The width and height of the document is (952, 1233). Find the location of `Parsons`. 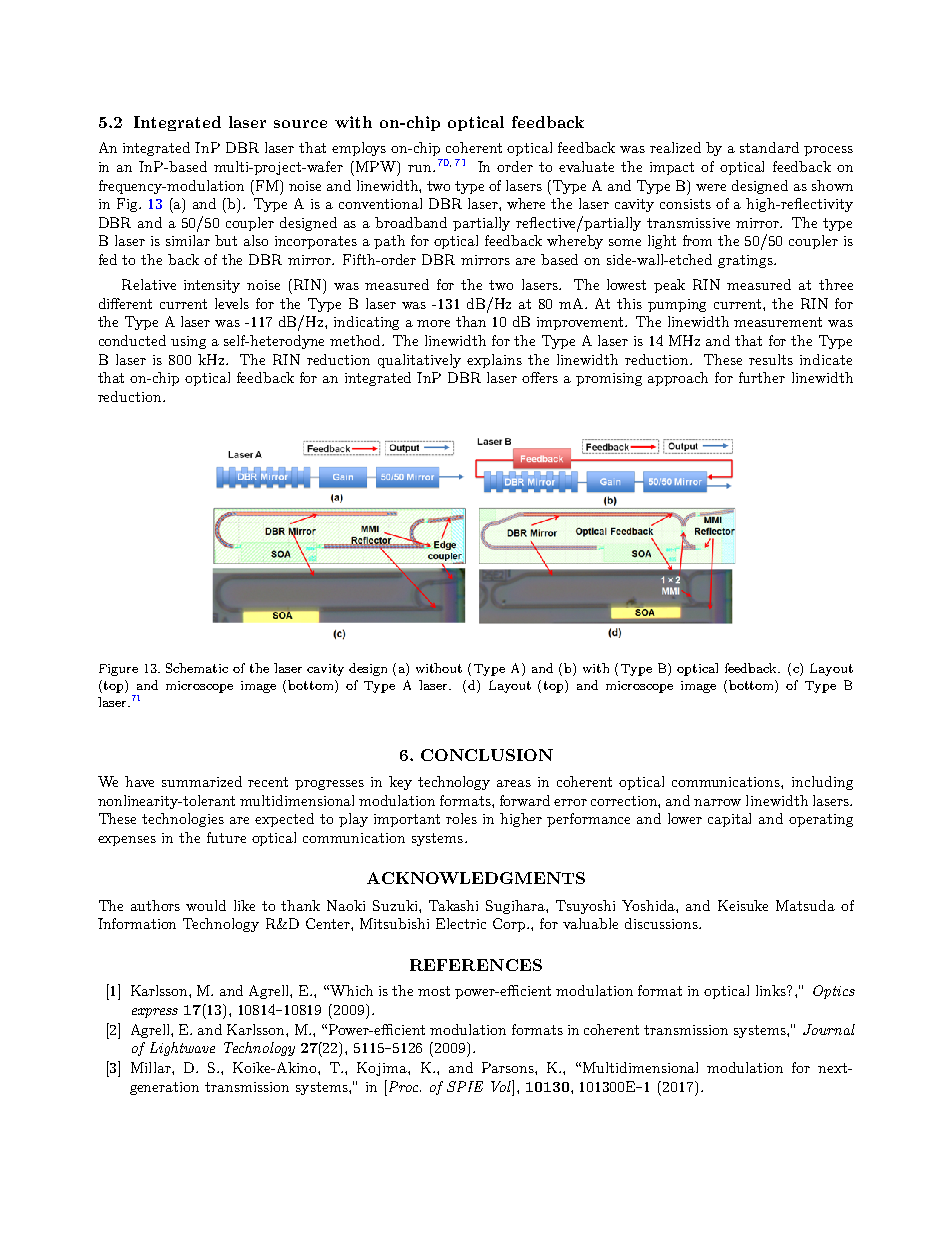

Parsons is located at coordinates (509, 1067).
